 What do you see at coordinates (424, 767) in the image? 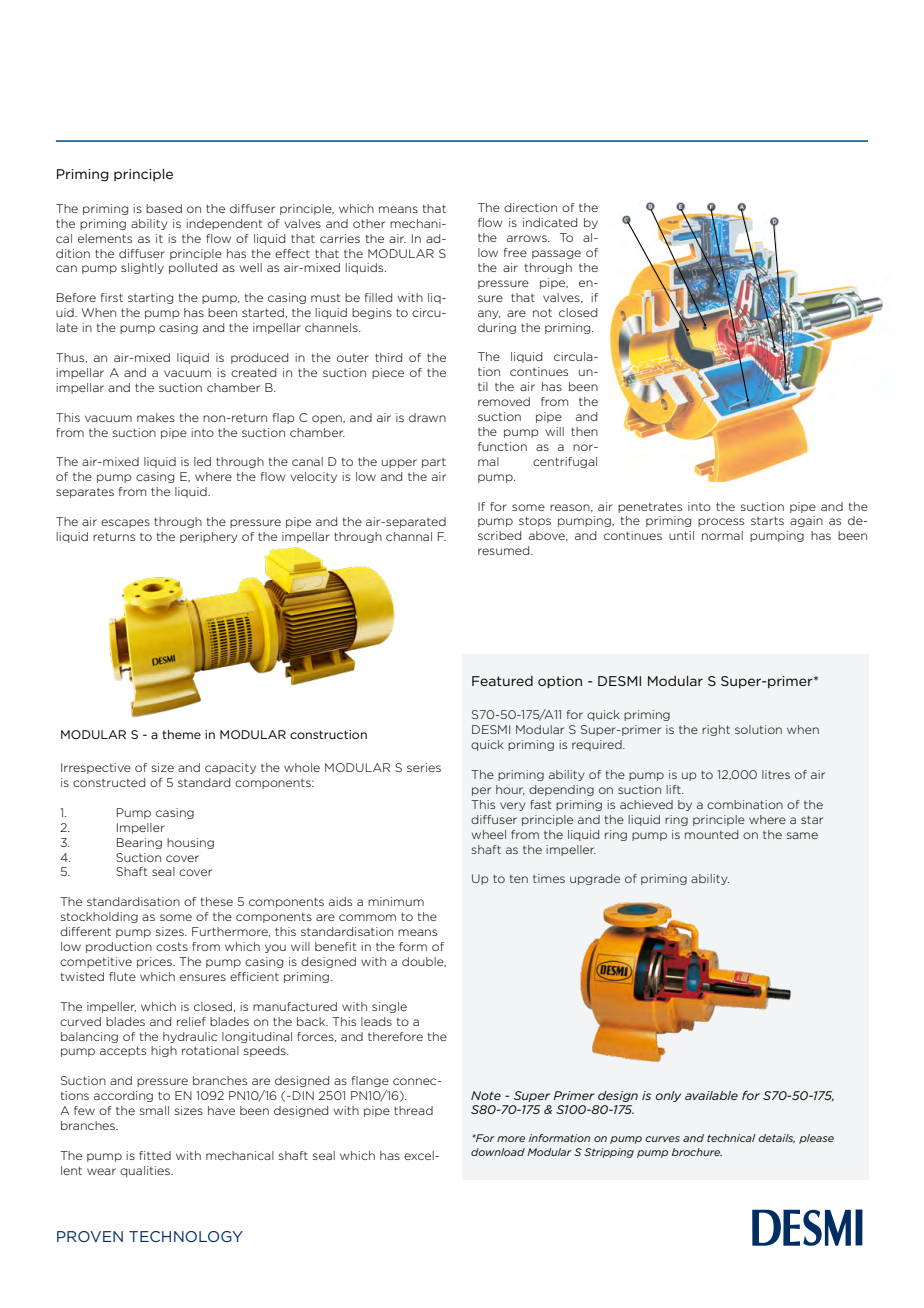
I see `series` at bounding box center [424, 767].
